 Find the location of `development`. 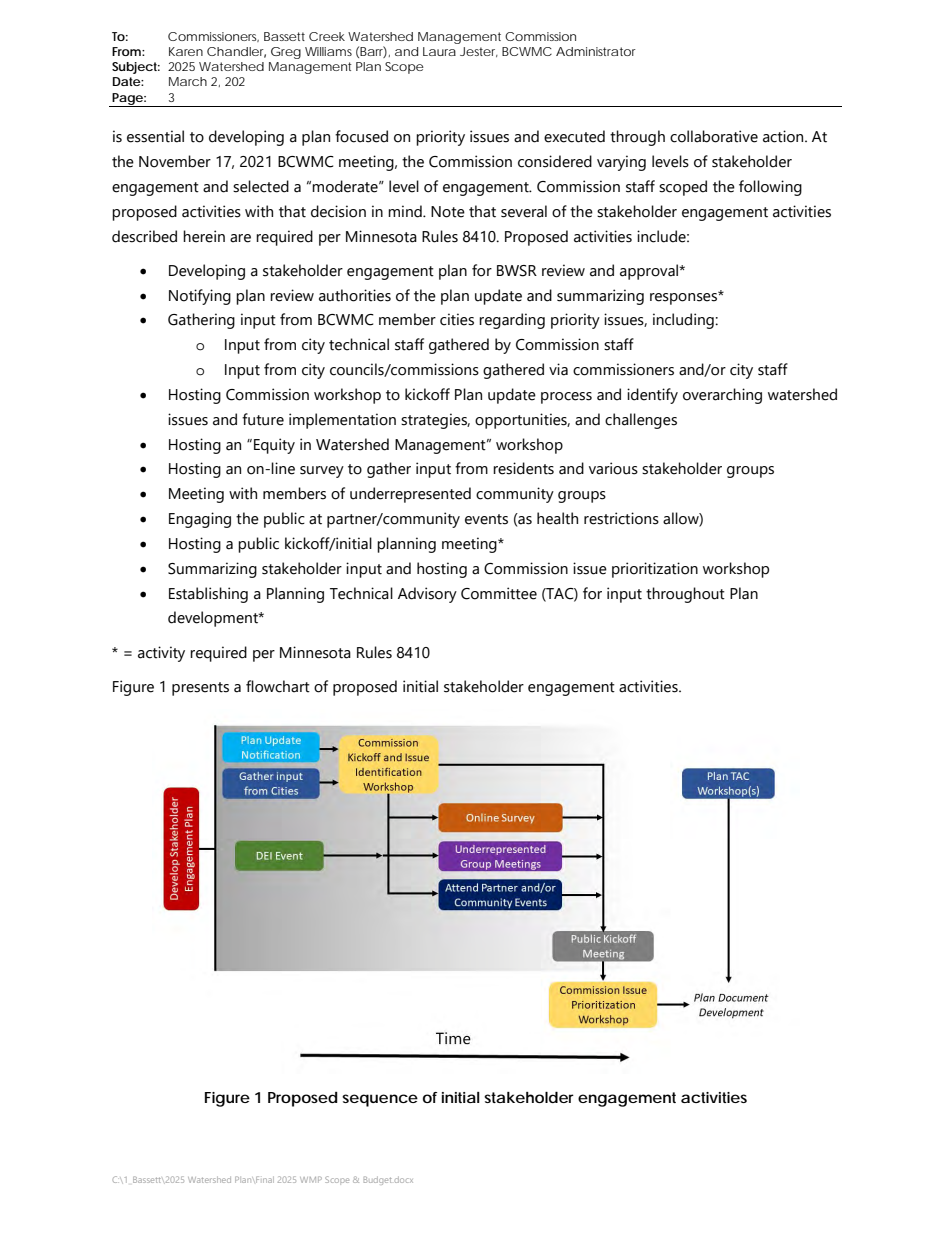

development is located at coordinates (214, 619).
